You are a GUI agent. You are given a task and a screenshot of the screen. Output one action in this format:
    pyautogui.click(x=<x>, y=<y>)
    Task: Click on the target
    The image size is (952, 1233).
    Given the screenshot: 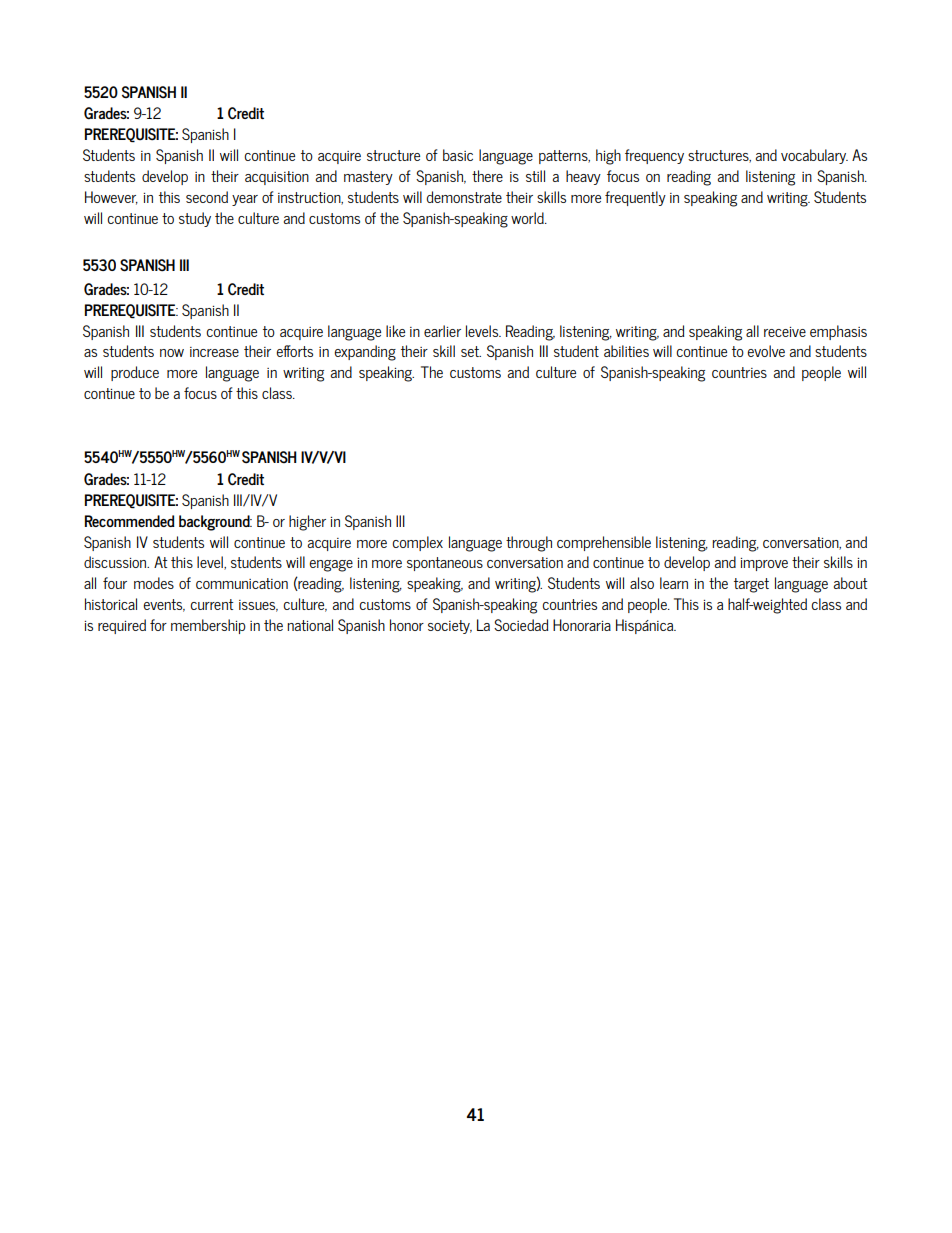 What is the action you would take?
    pyautogui.click(x=751, y=585)
